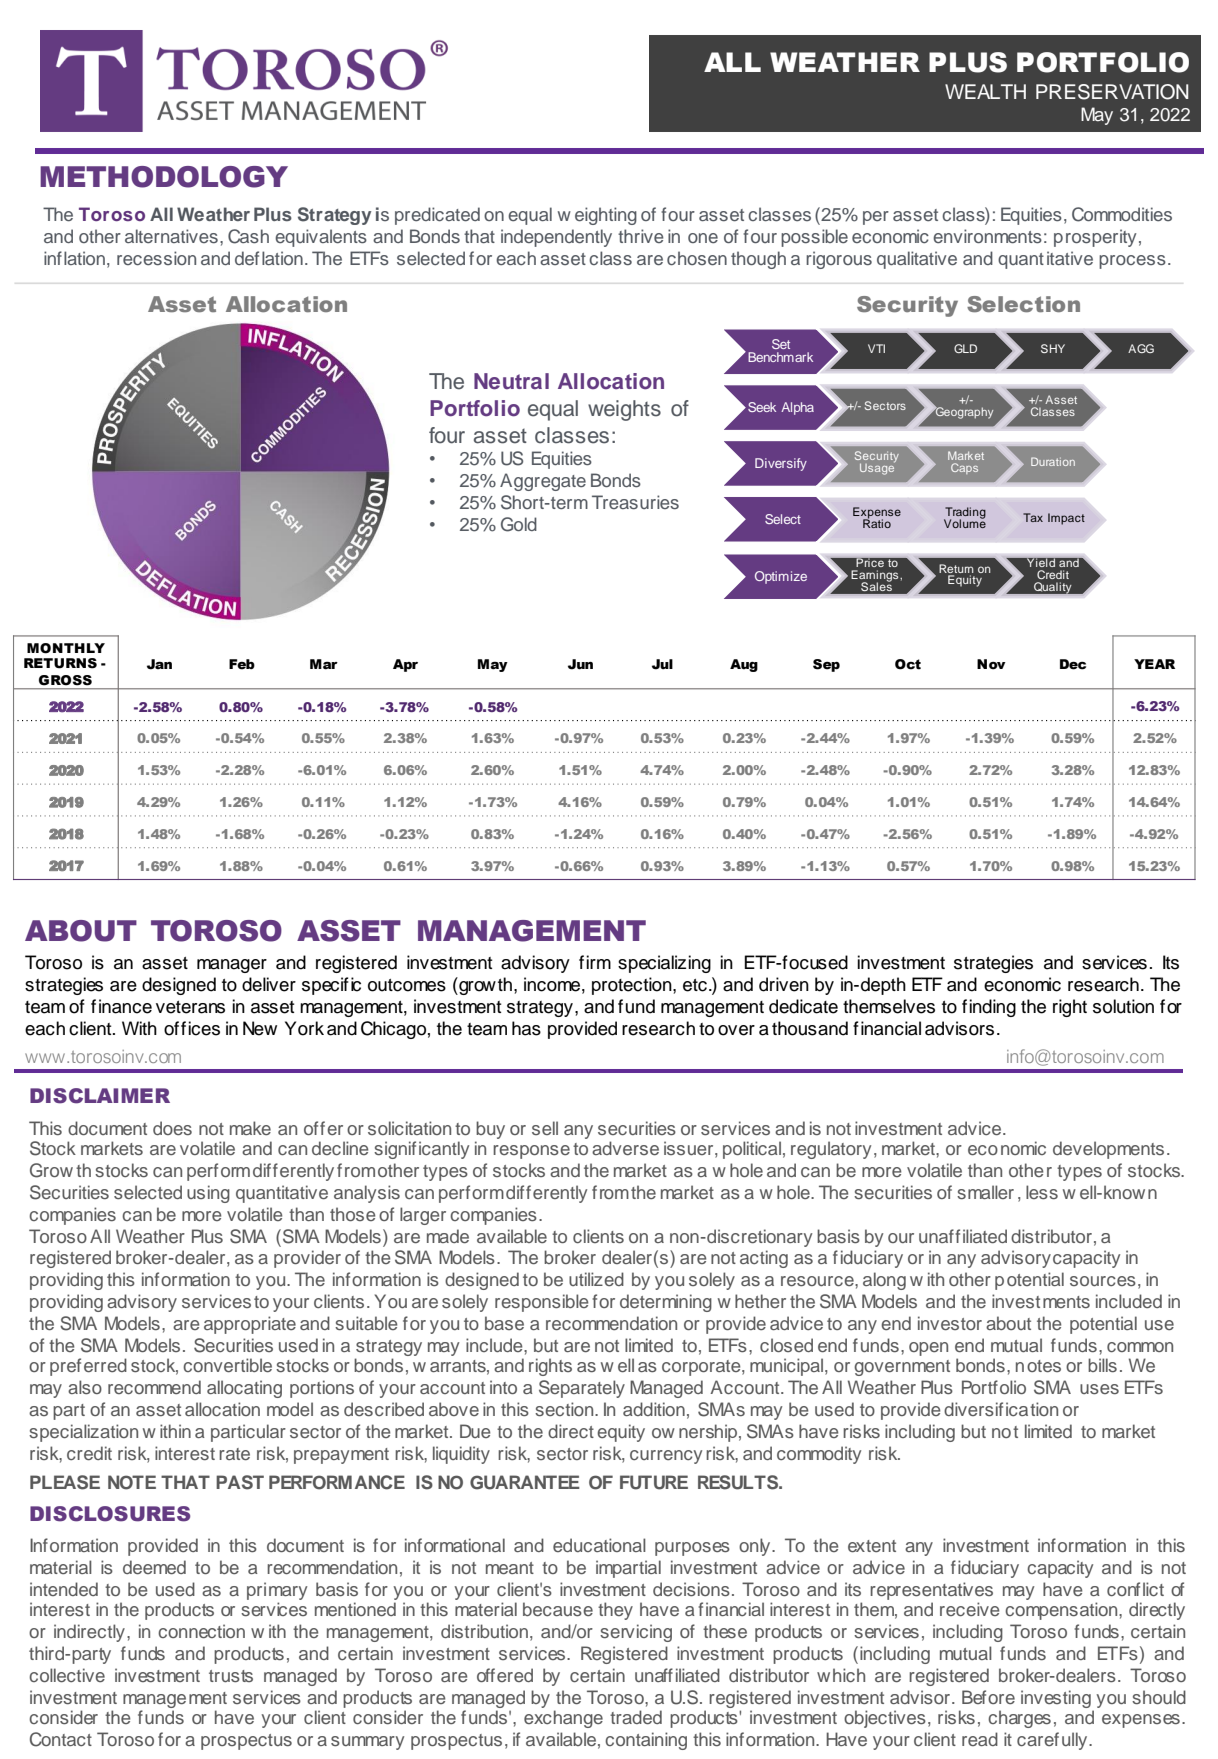 This screenshot has height=1759, width=1218. What do you see at coordinates (1056, 1699) in the screenshot?
I see `investing` at bounding box center [1056, 1699].
